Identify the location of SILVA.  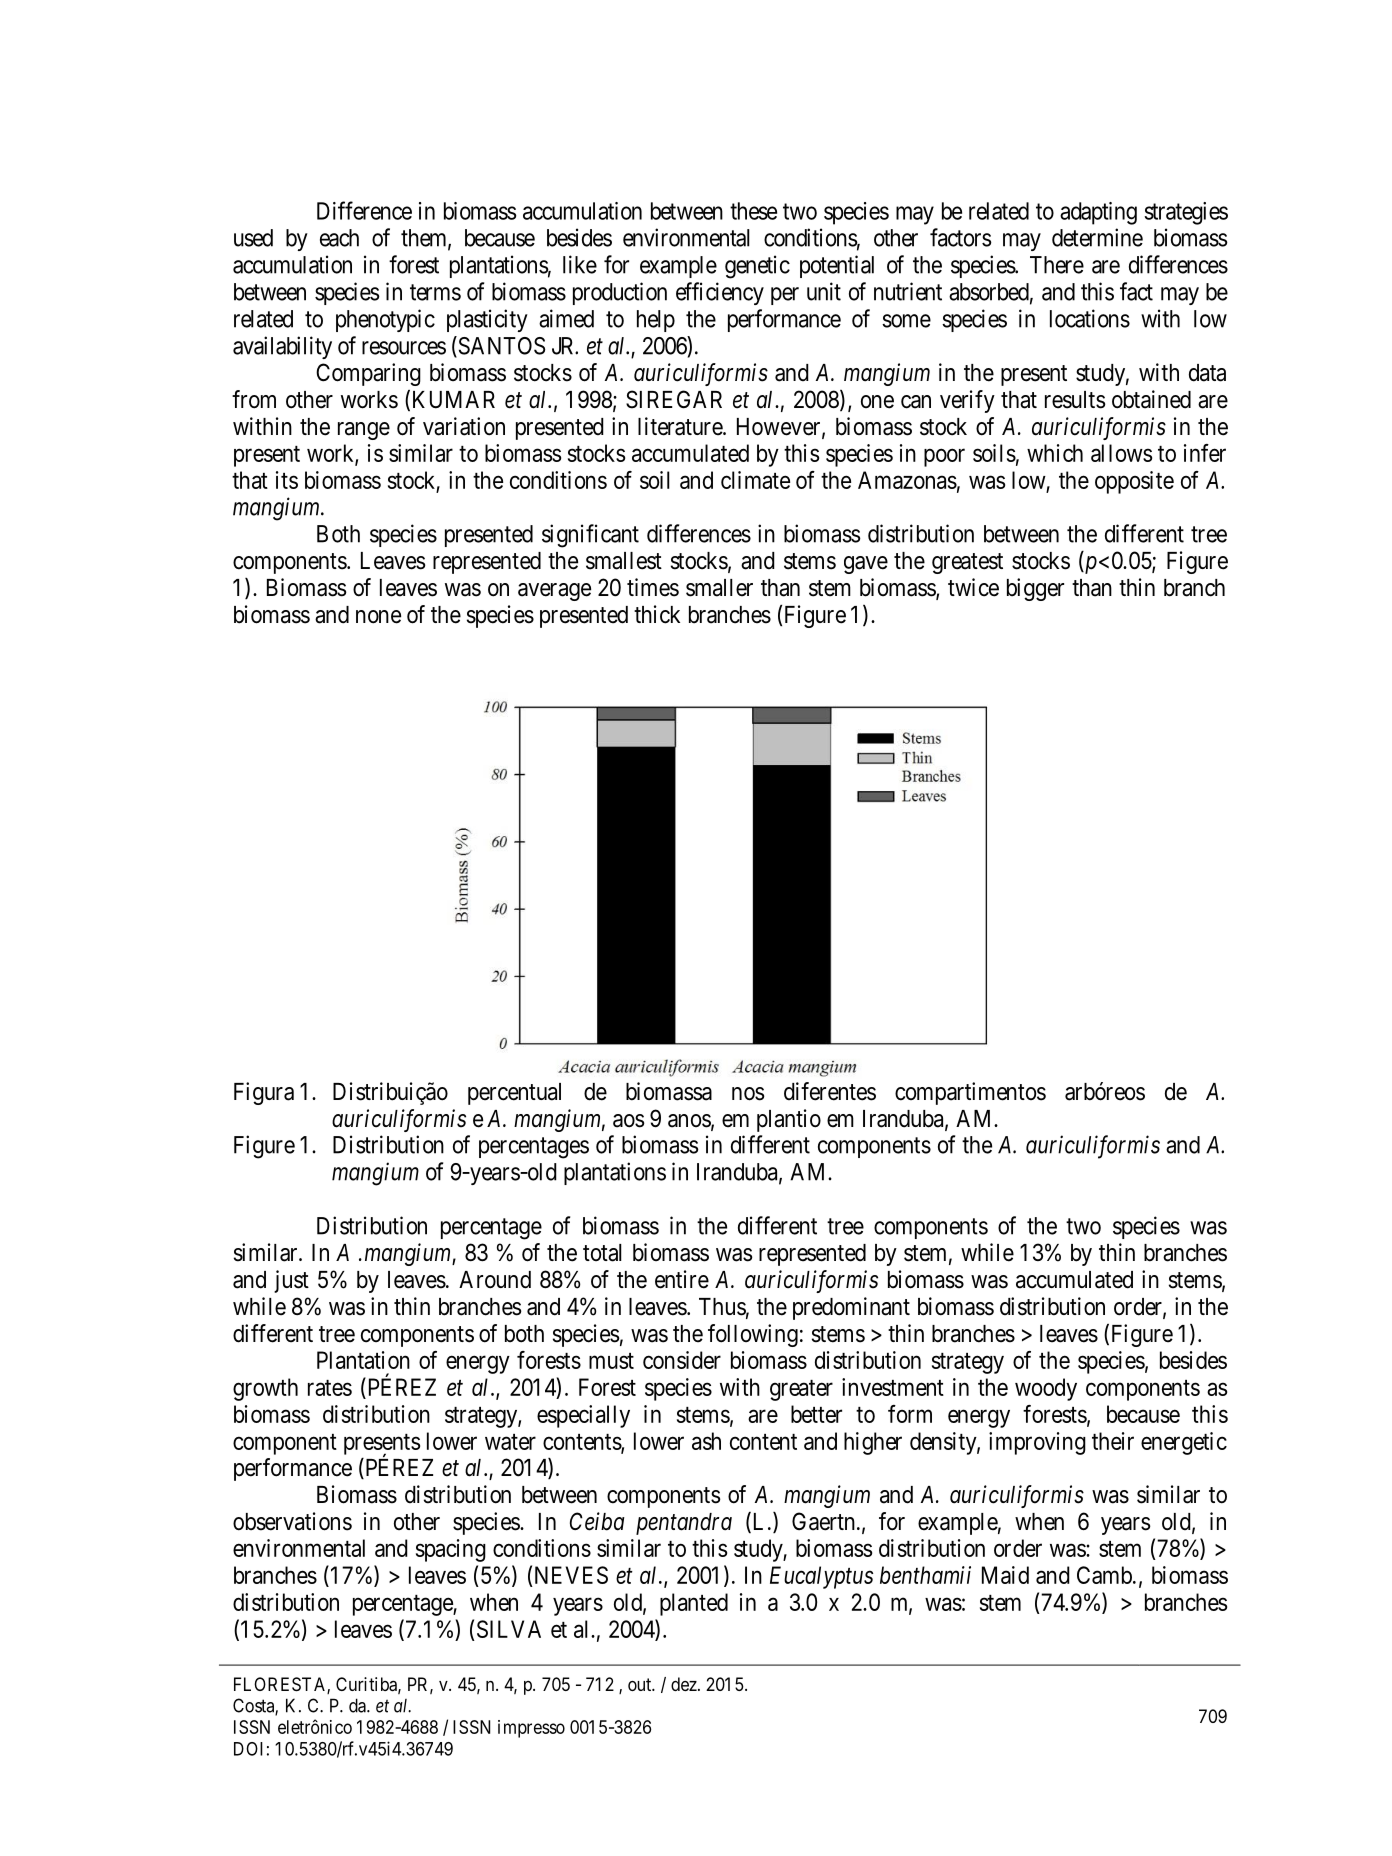
(509, 1629).
